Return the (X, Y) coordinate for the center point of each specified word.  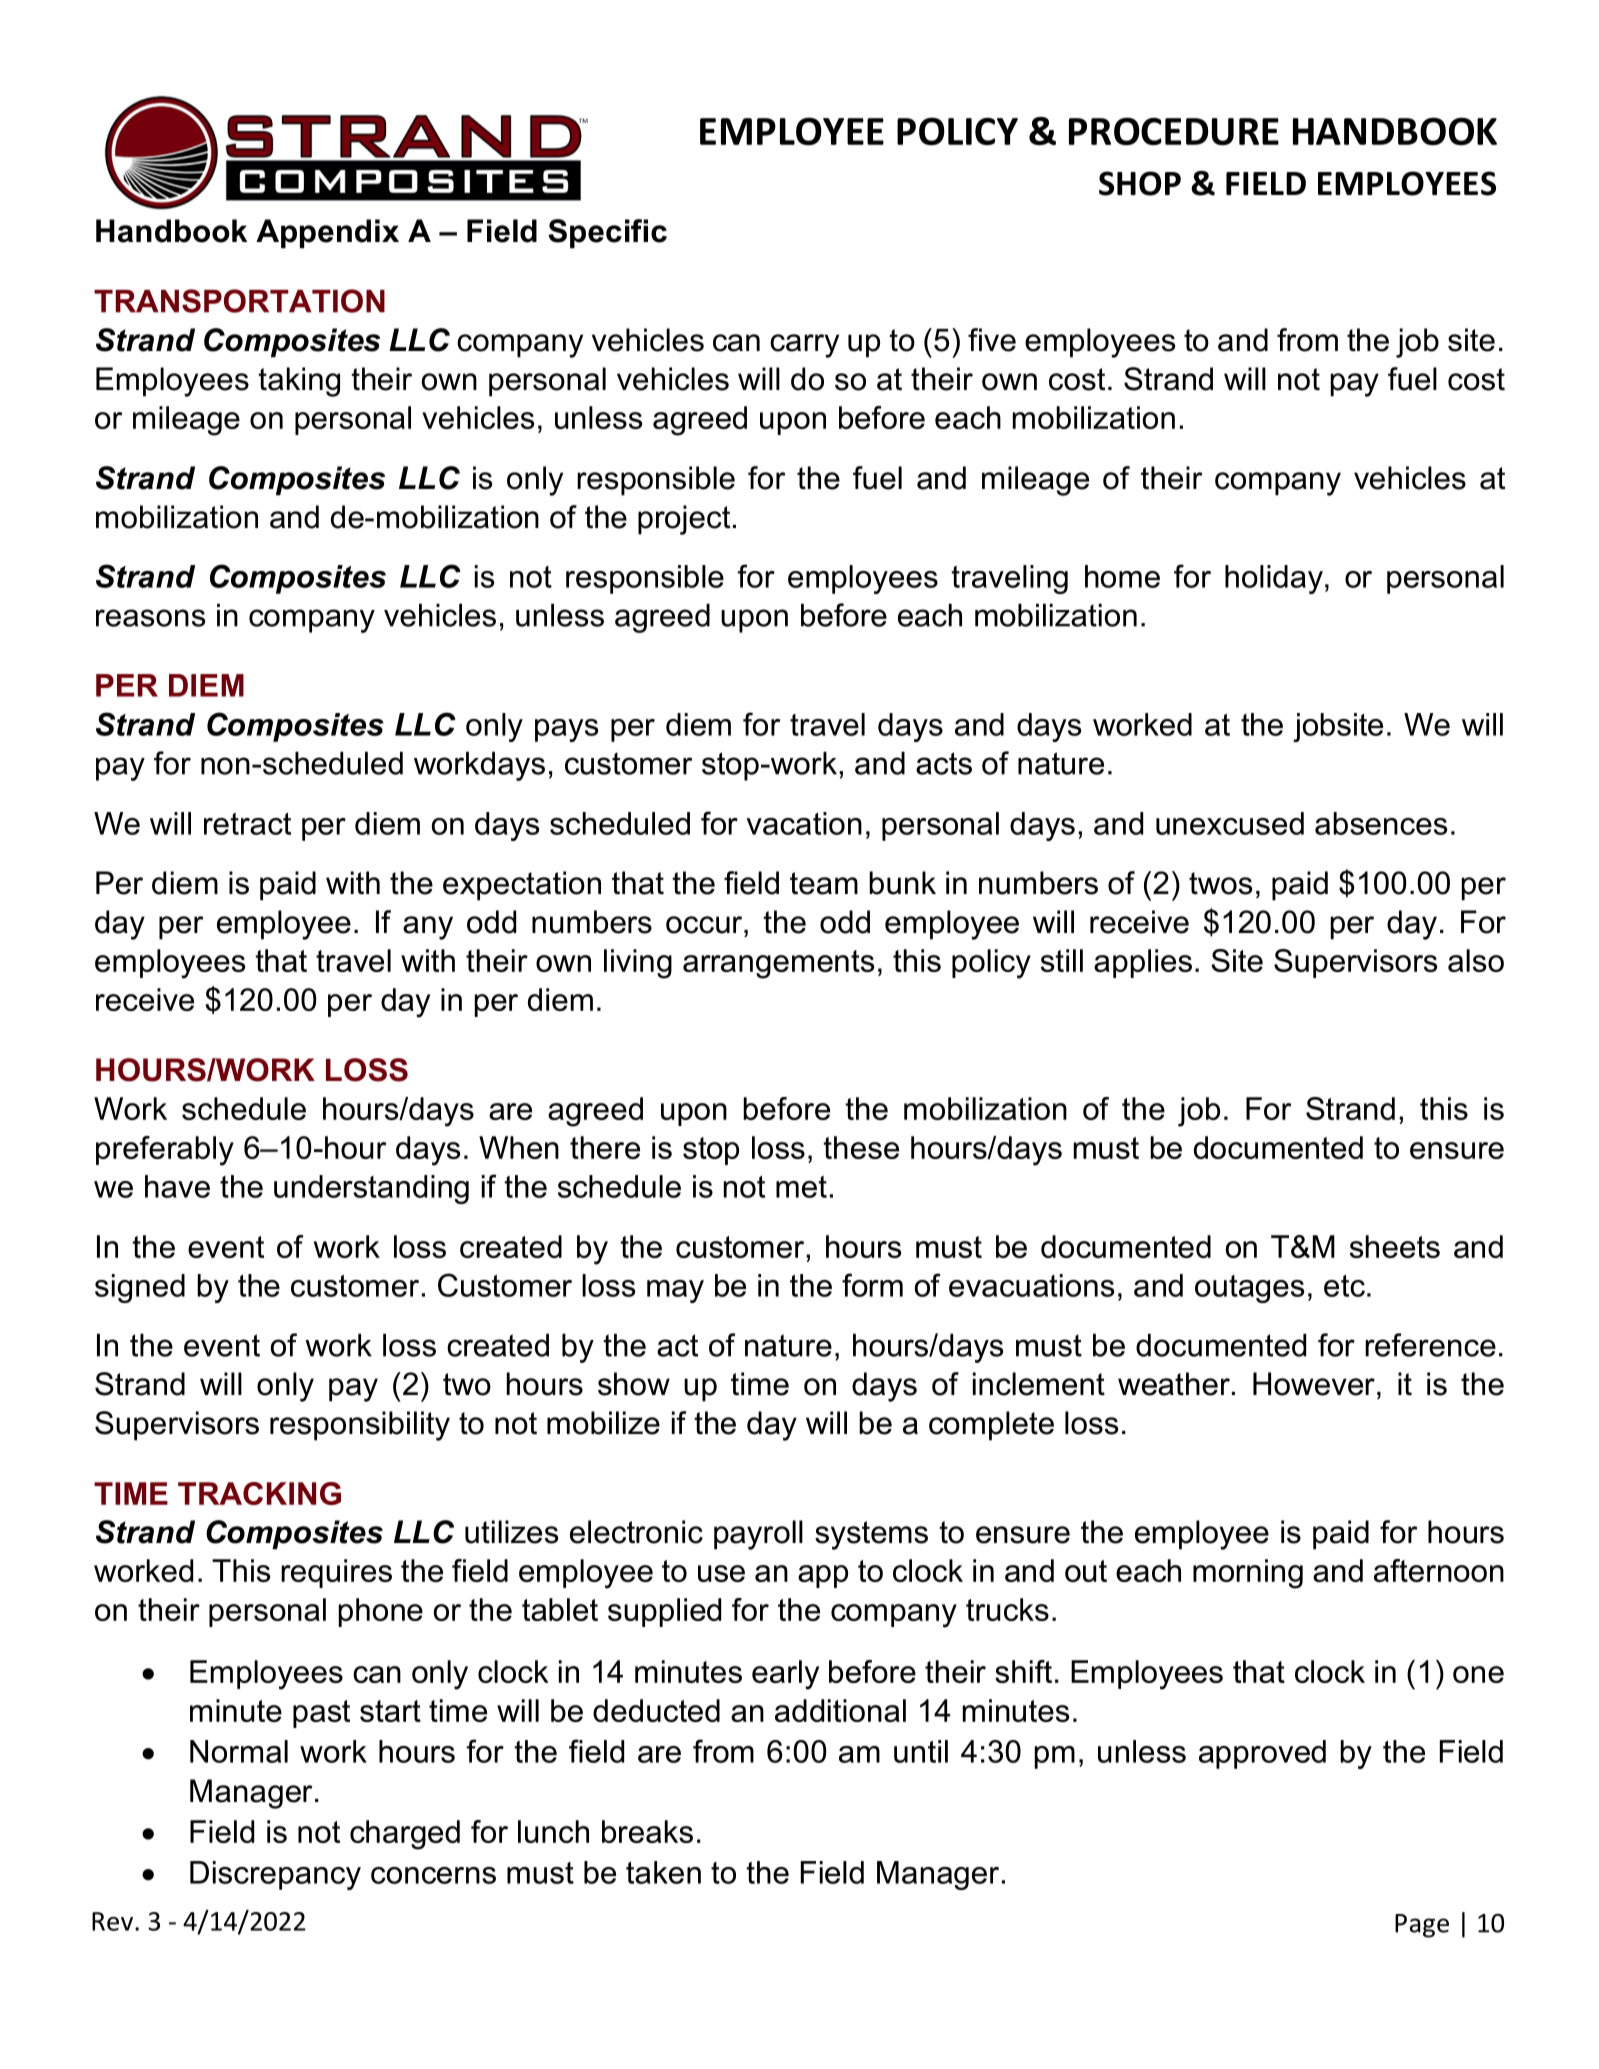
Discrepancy (275, 1875)
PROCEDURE (1174, 131)
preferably (165, 1151)
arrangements (778, 964)
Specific (607, 233)
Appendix (327, 233)
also (1476, 960)
